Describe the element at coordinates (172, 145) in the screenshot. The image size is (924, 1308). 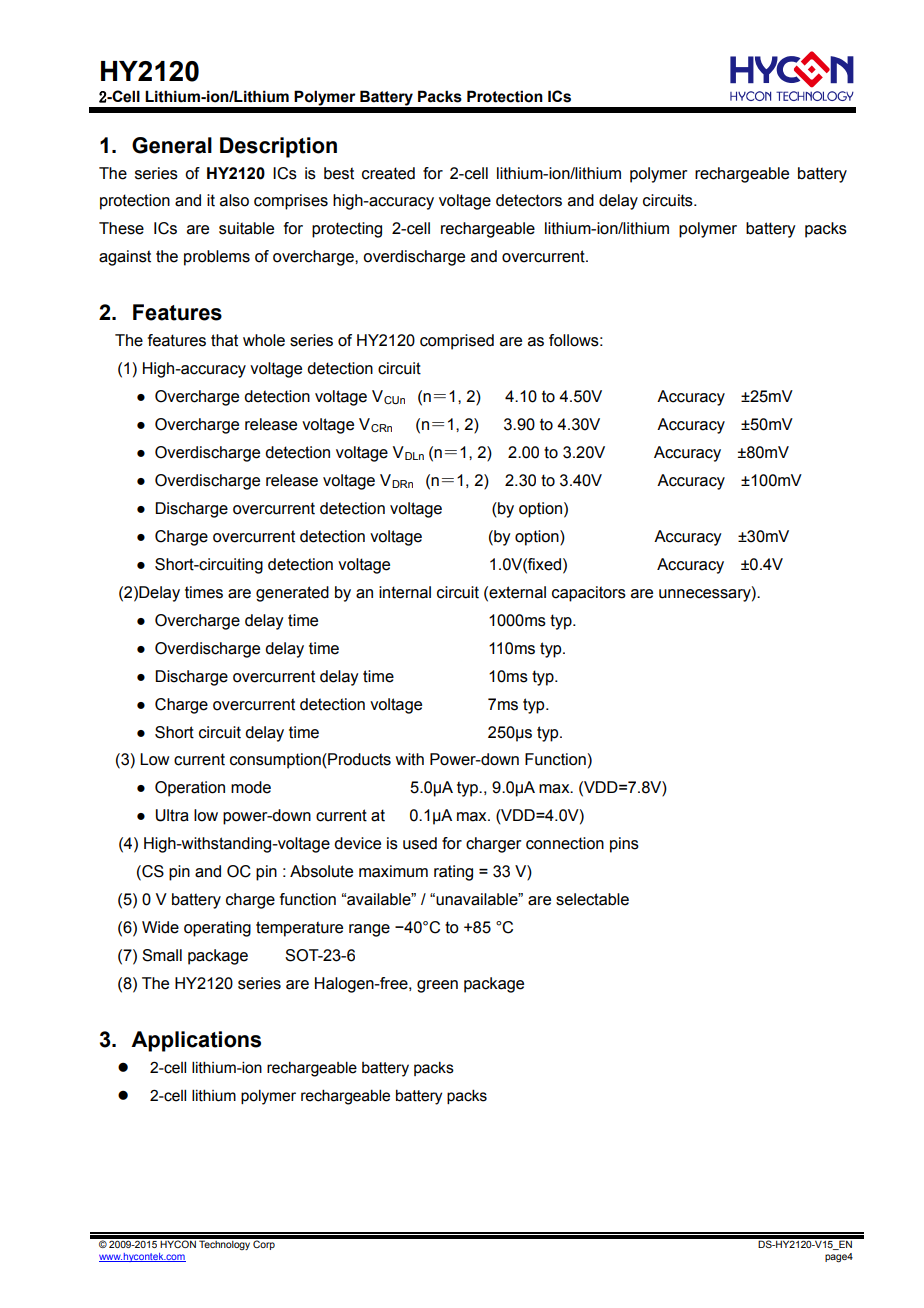
I see `General` at that location.
